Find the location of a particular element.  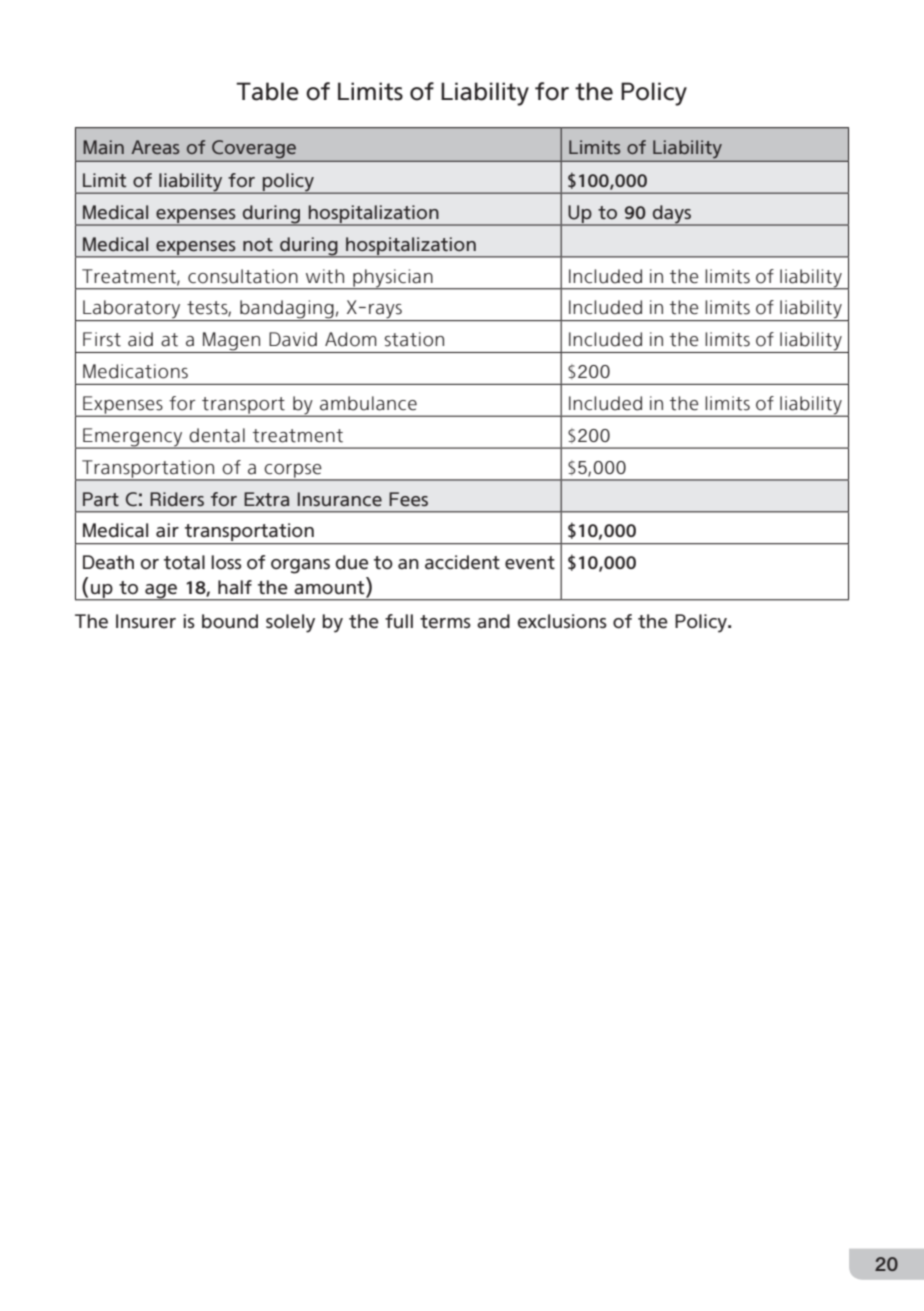

Insurer is located at coordinates (146, 621).
